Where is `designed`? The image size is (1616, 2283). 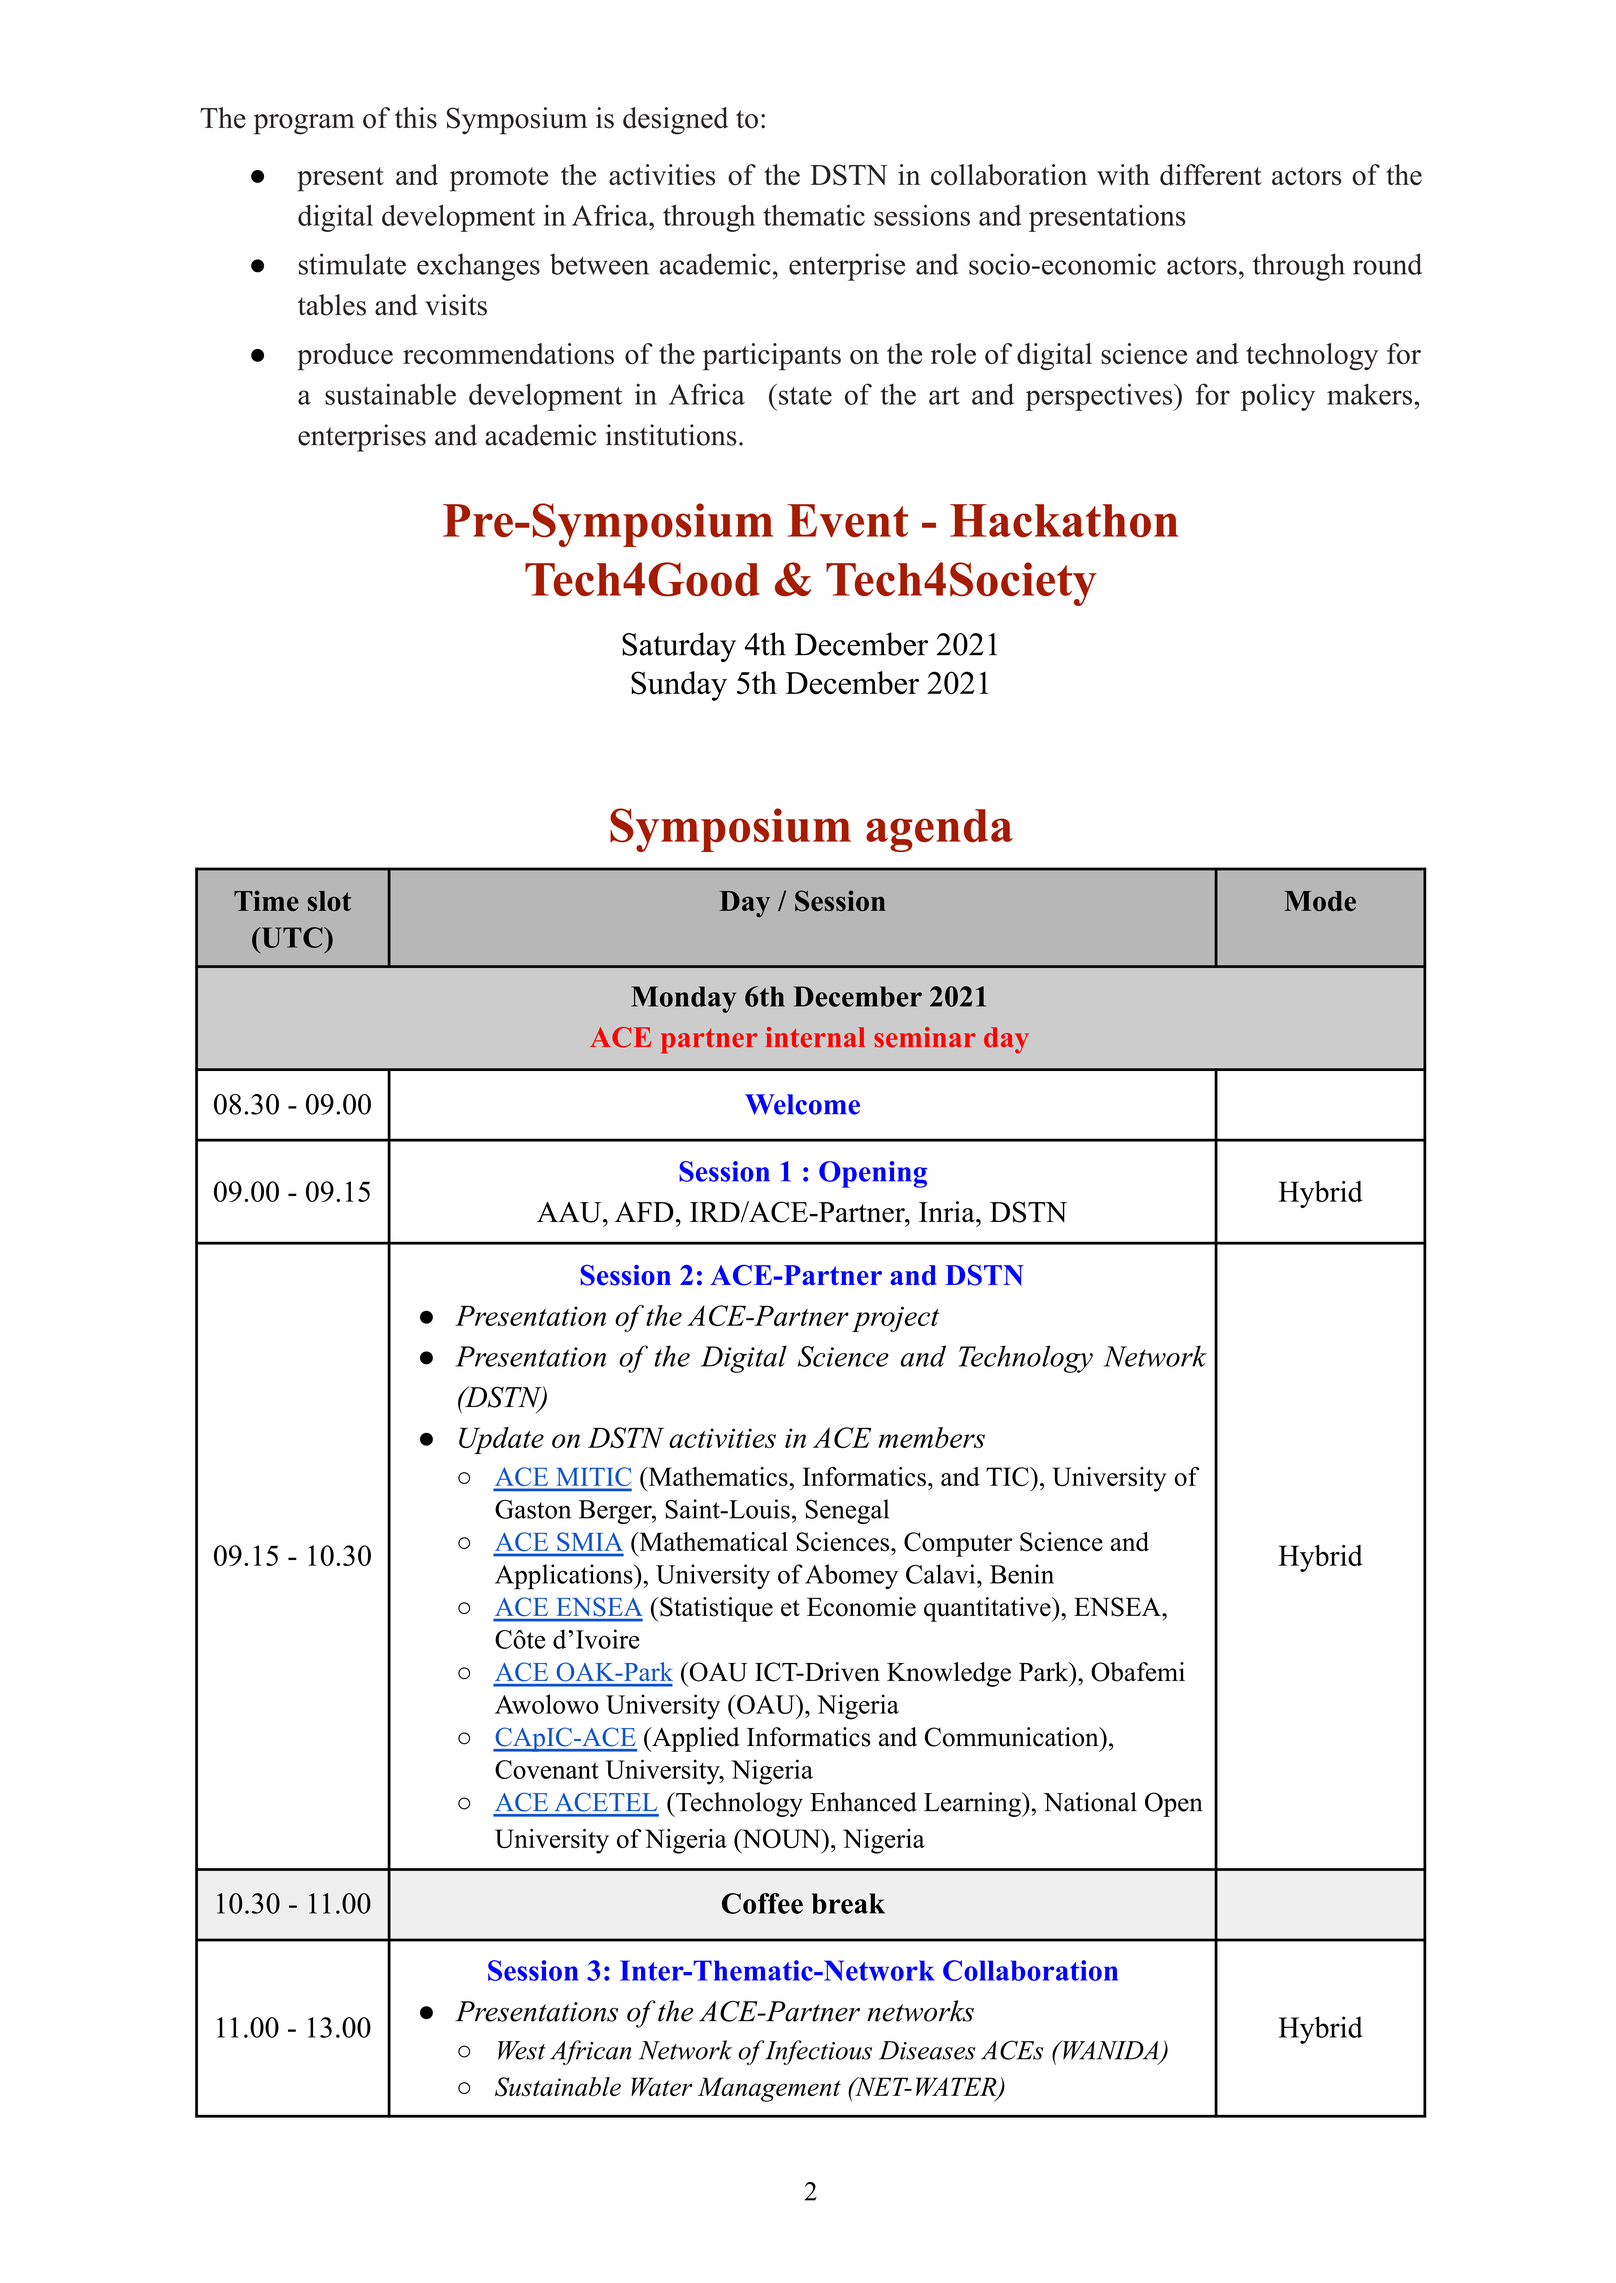
designed is located at coordinates (675, 121).
